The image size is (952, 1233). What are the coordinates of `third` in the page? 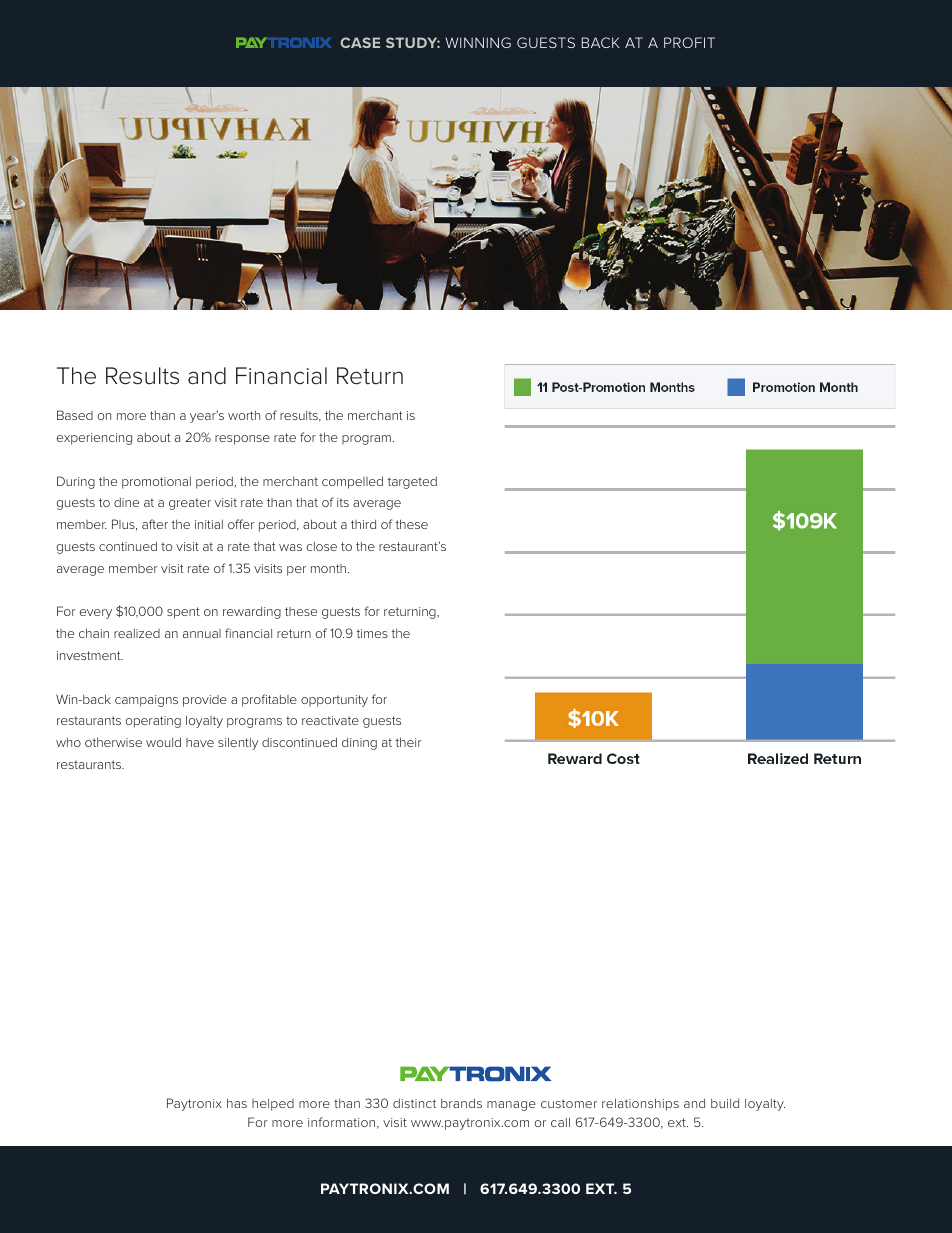 It's located at (363, 524).
